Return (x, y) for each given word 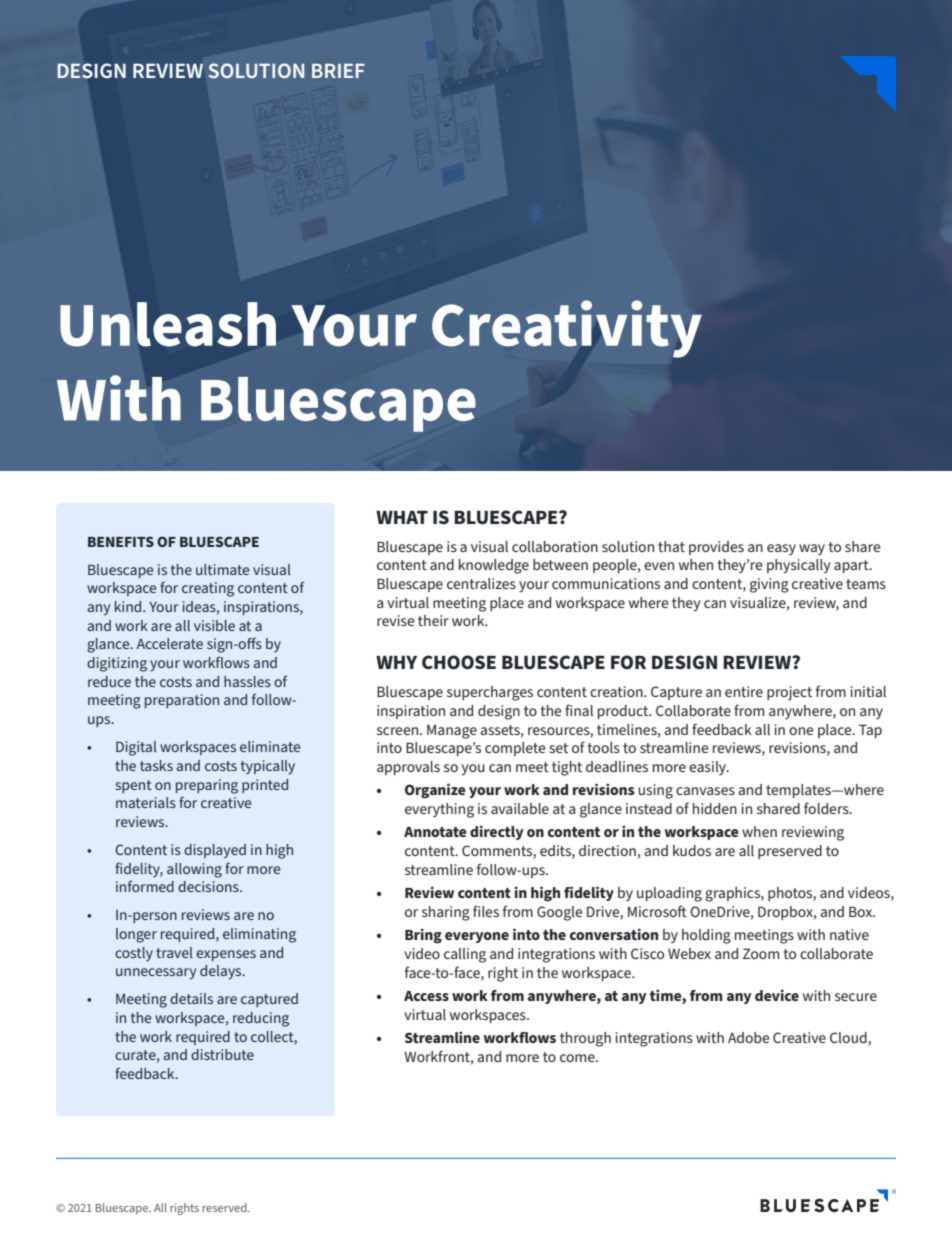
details (191, 998)
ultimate (222, 569)
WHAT (402, 517)
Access (426, 996)
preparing (207, 786)
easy (781, 549)
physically (799, 566)
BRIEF (338, 71)
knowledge (494, 566)
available (520, 808)
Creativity (567, 329)
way (812, 549)
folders (827, 808)
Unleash (168, 324)
